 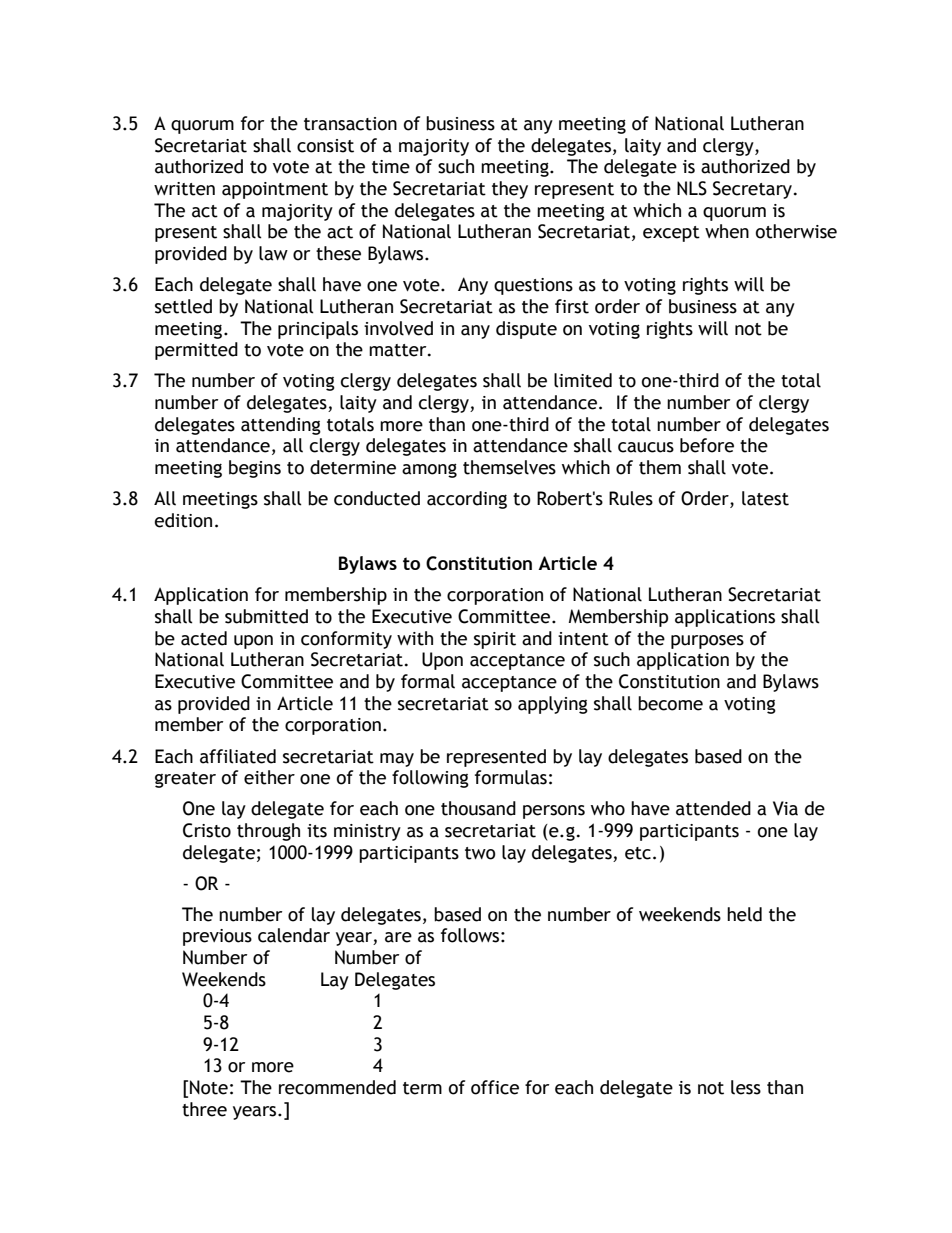 I want to click on through, so click(x=268, y=832).
